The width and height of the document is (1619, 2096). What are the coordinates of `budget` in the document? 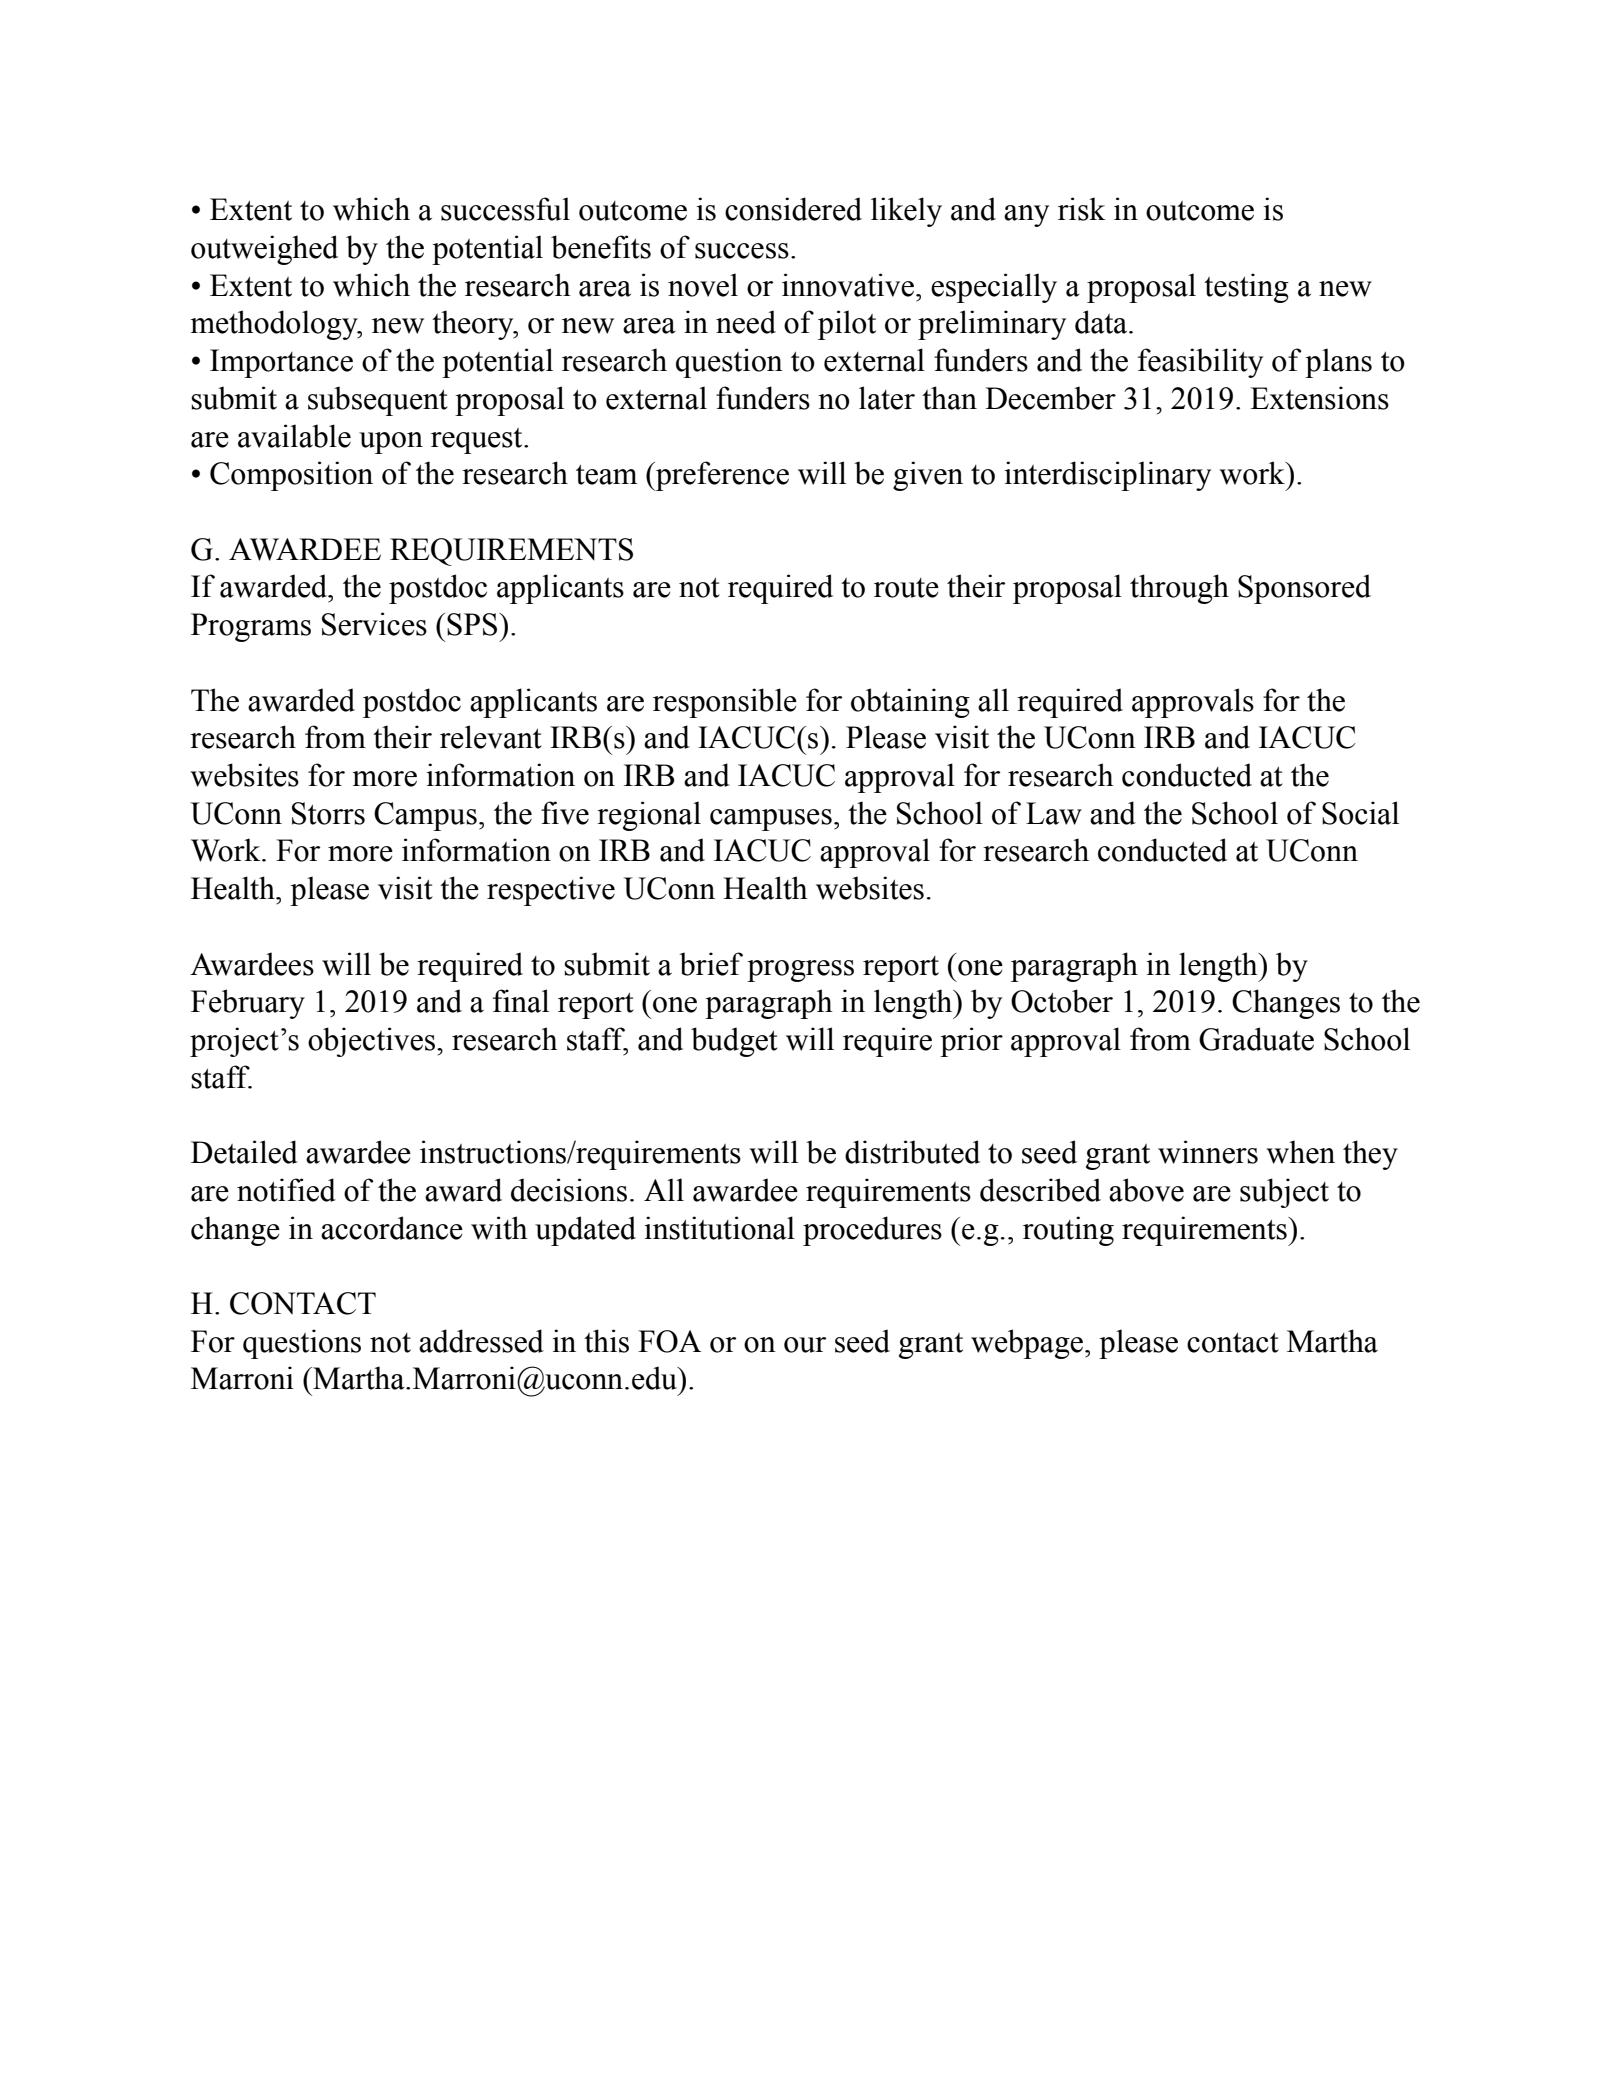 It's located at (734, 1042).
